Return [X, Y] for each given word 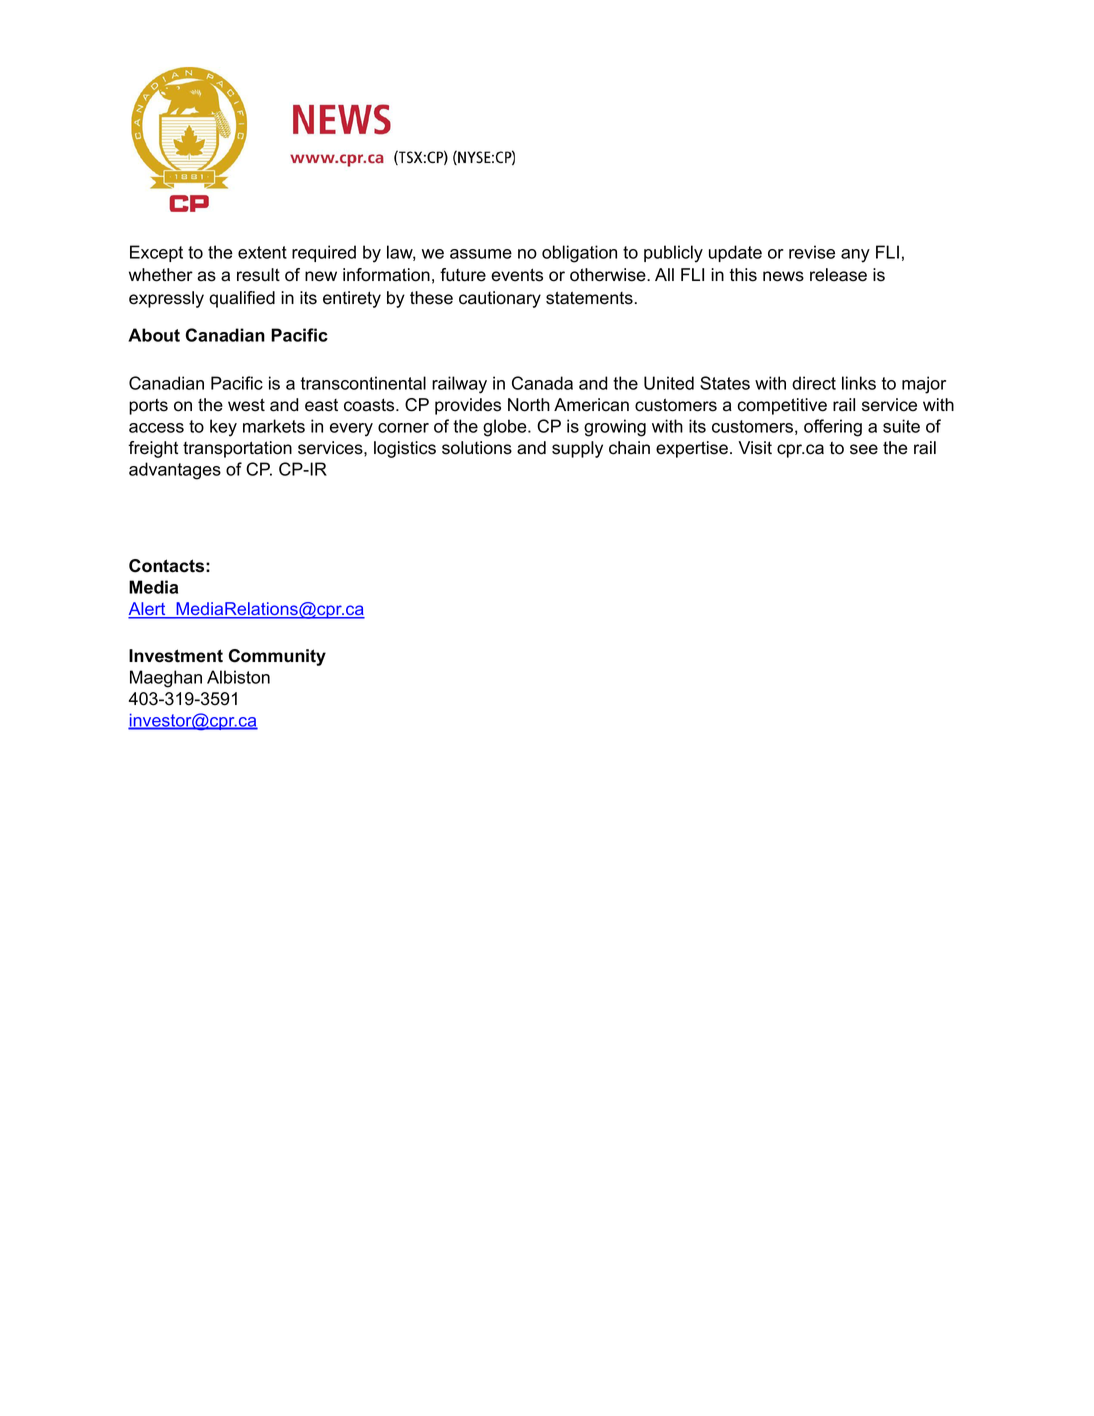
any [855, 256]
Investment [176, 656]
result [258, 275]
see [864, 449]
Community [277, 657]
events [517, 275]
